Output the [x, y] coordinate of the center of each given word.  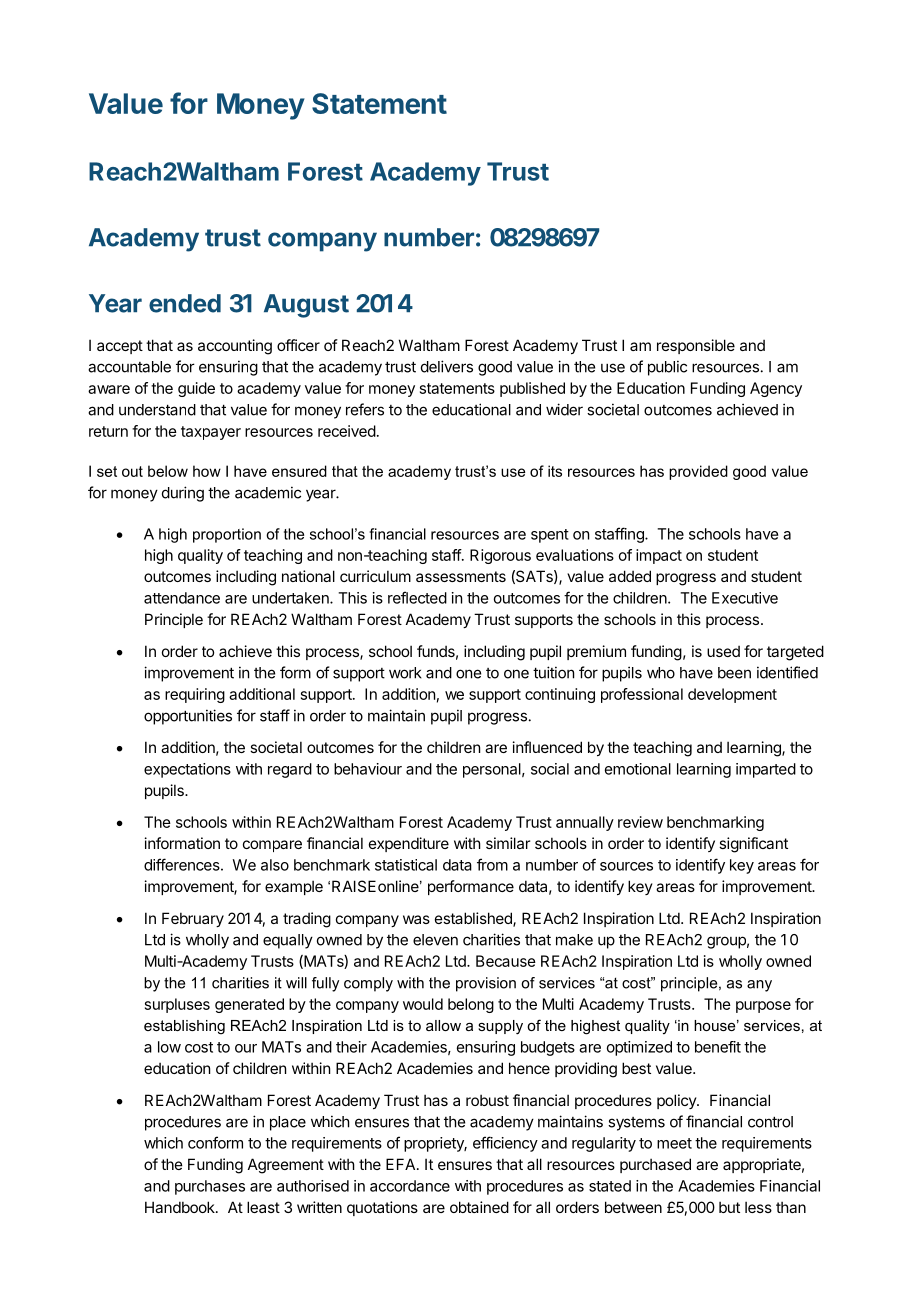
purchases [210, 1187]
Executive [745, 598]
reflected [417, 597]
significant [753, 845]
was [416, 919]
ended [185, 303]
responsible [696, 346]
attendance [182, 598]
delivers [447, 366]
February [193, 919]
